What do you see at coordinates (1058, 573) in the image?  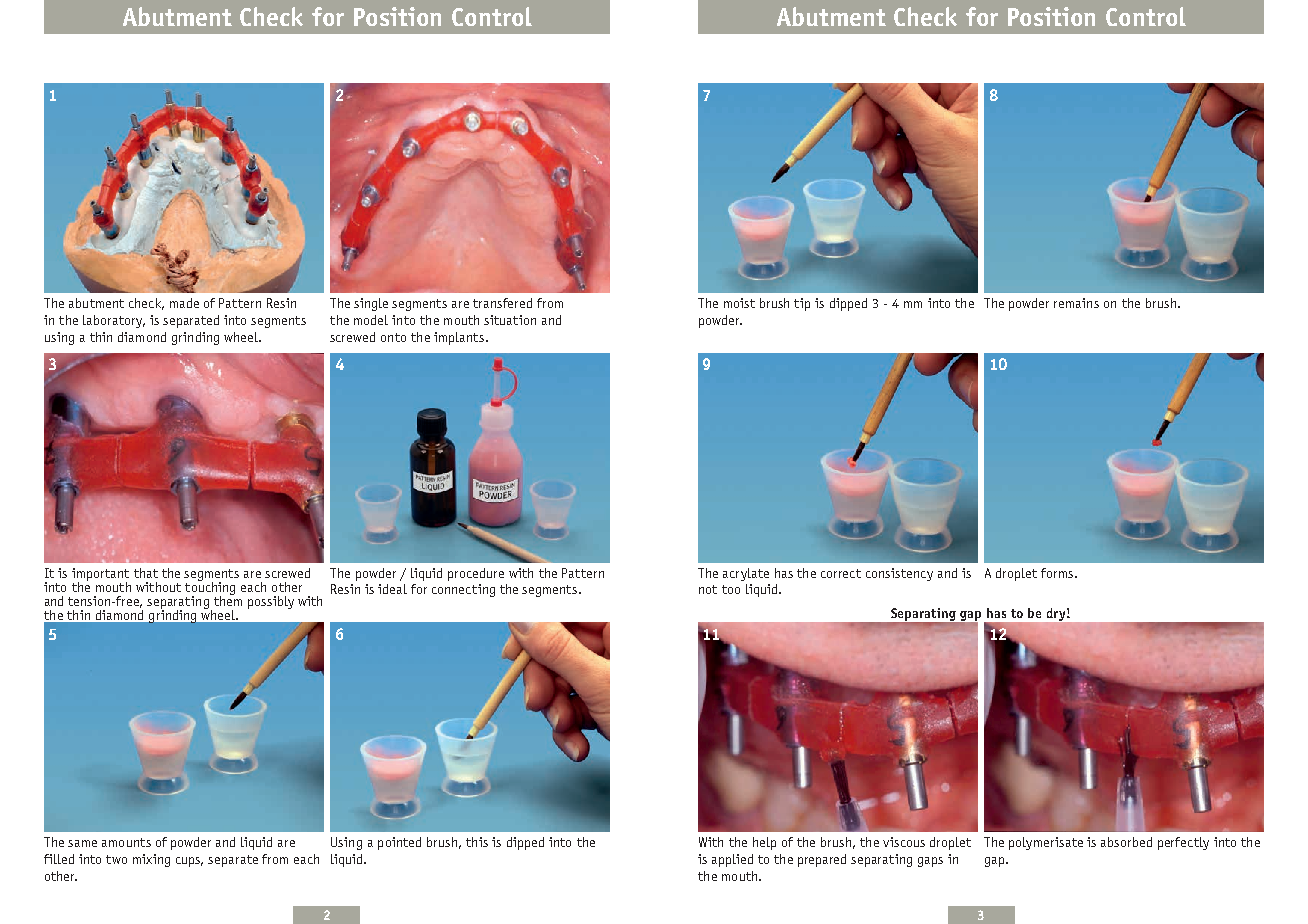 I see `forms` at bounding box center [1058, 573].
